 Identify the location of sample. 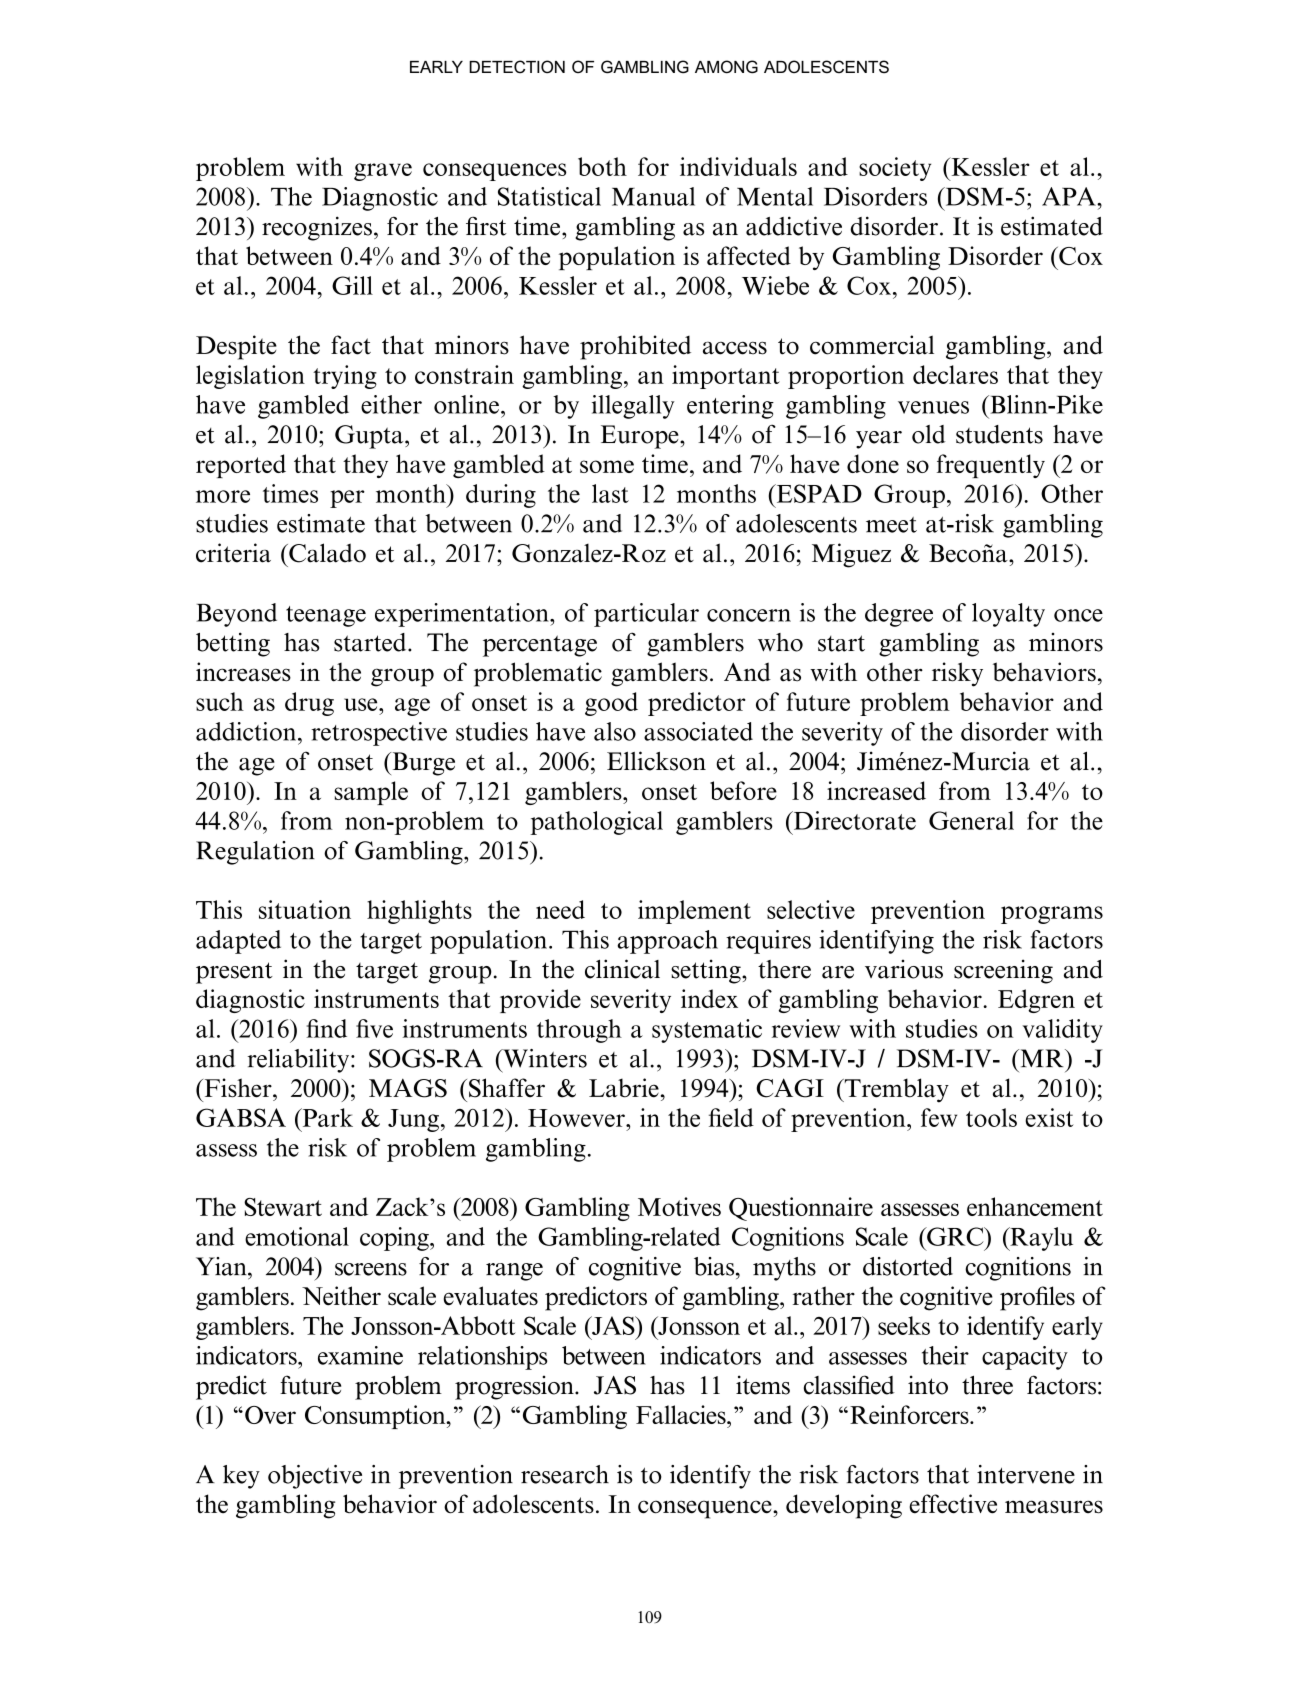
(371, 793).
